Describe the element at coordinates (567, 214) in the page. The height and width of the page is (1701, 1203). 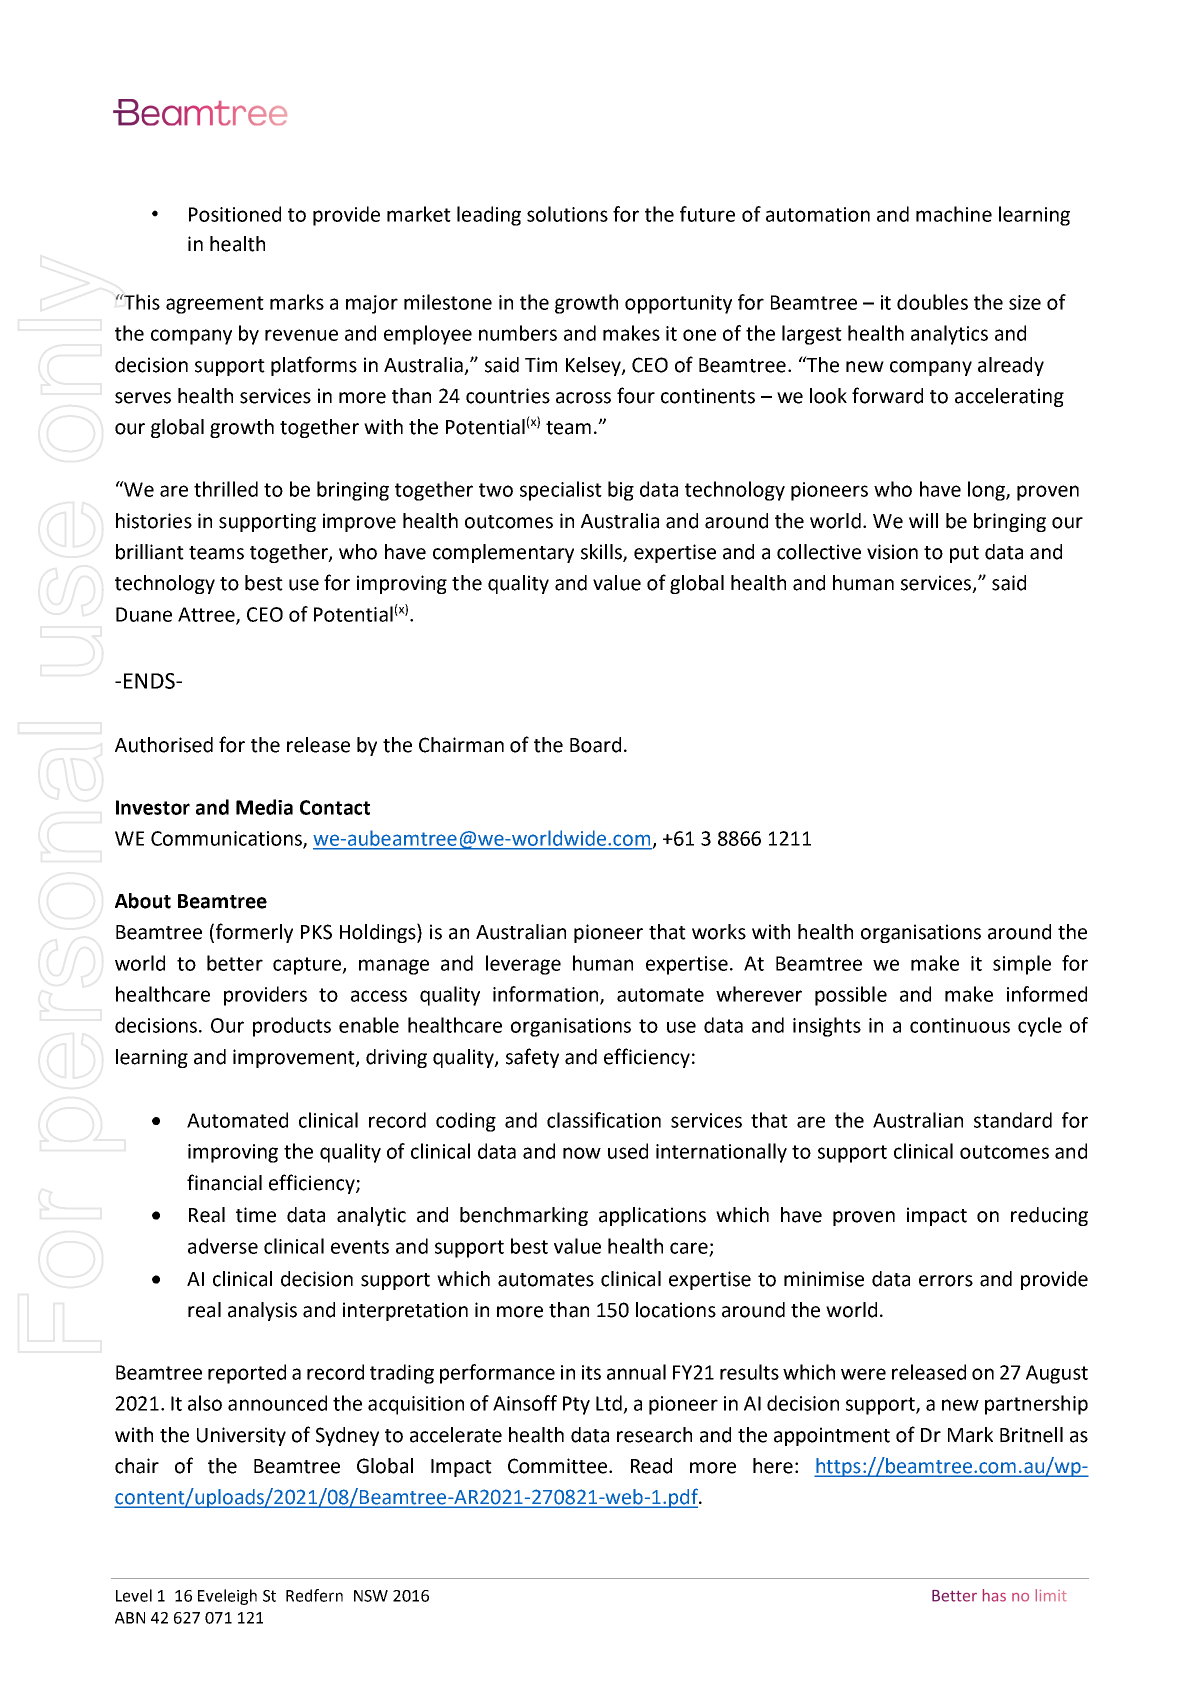
I see `solutions` at that location.
